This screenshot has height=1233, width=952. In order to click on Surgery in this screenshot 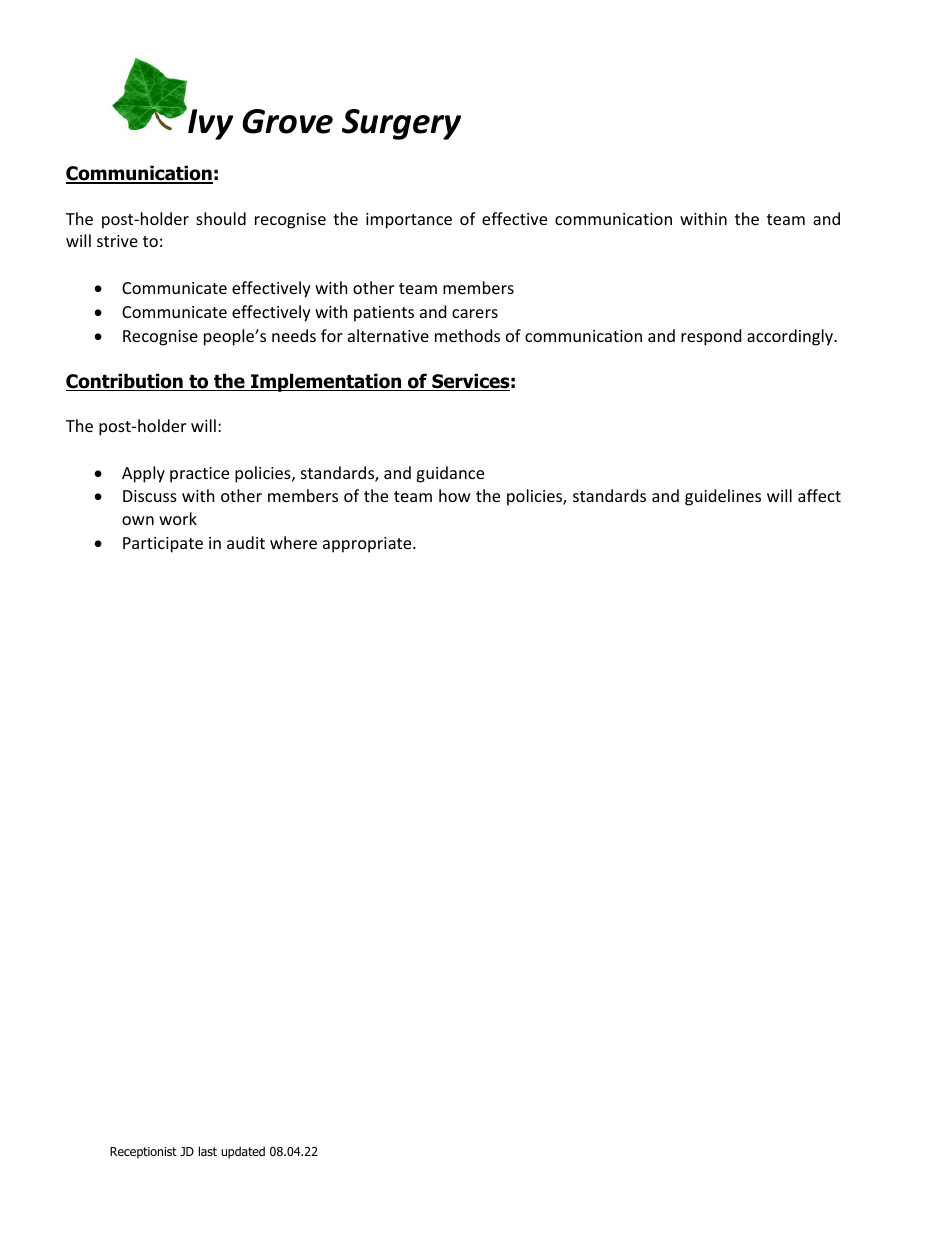, I will do `click(401, 124)`.
